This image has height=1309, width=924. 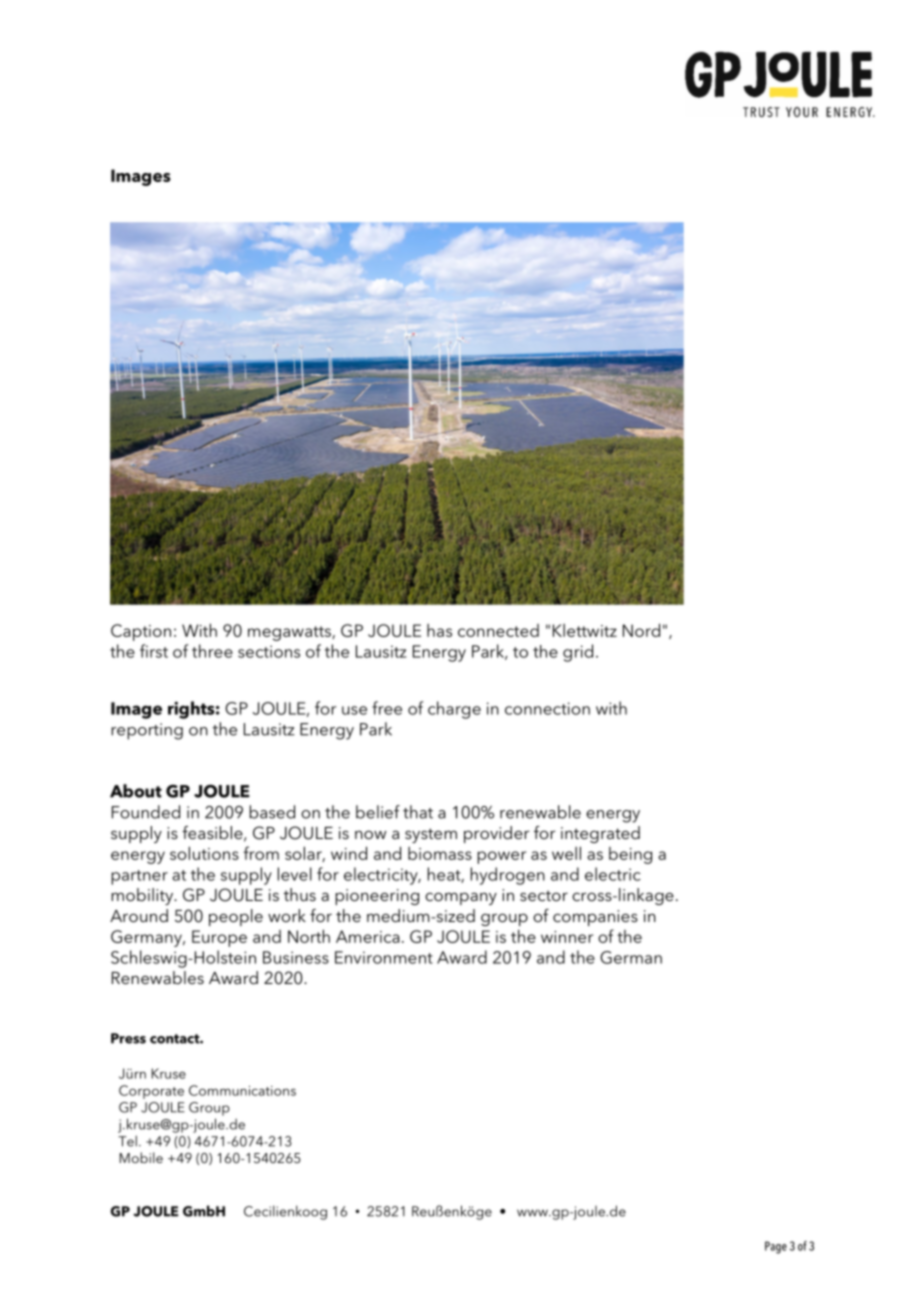 I want to click on system, so click(x=431, y=835).
